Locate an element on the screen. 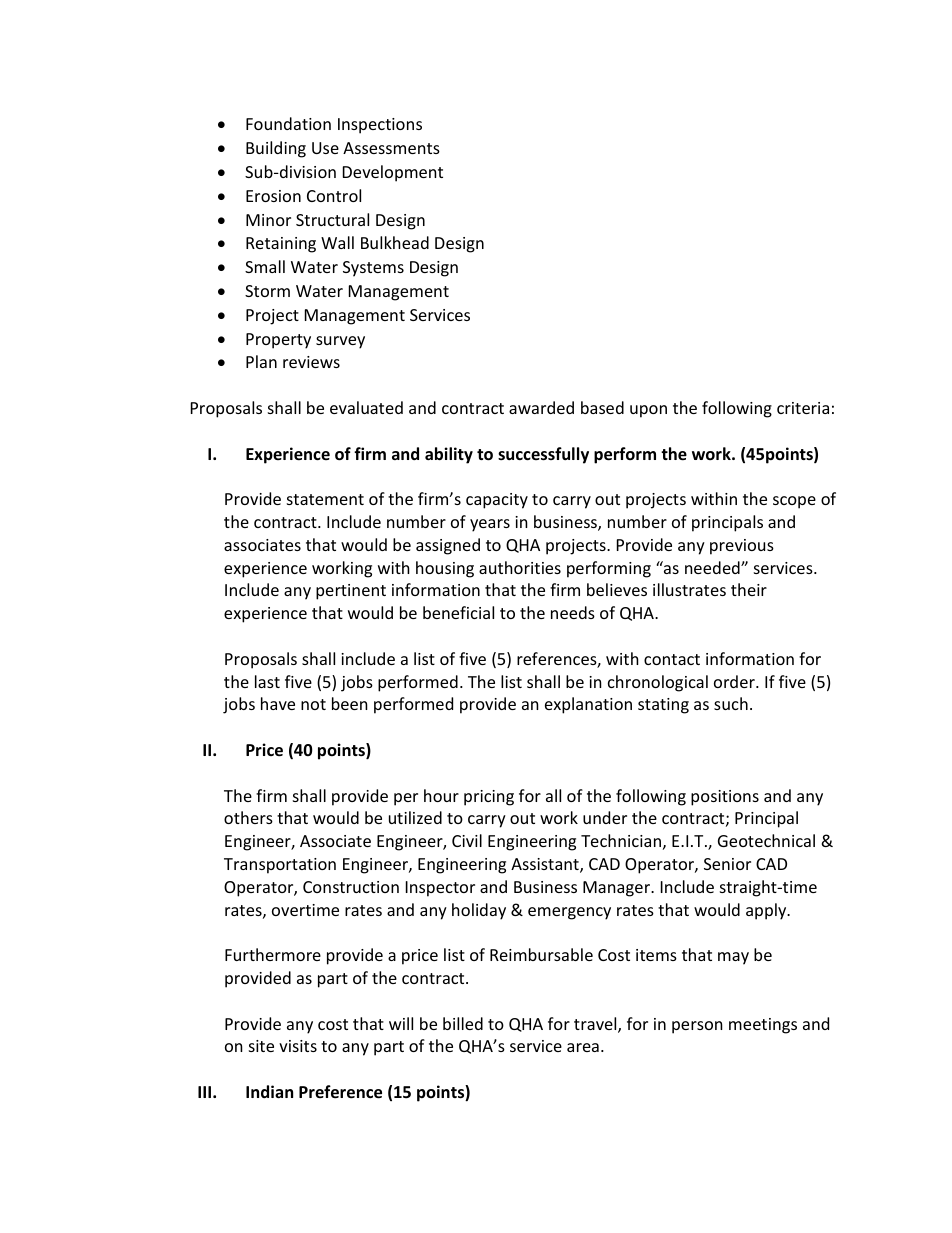 This screenshot has height=1233, width=952. pertinent is located at coordinates (351, 592).
